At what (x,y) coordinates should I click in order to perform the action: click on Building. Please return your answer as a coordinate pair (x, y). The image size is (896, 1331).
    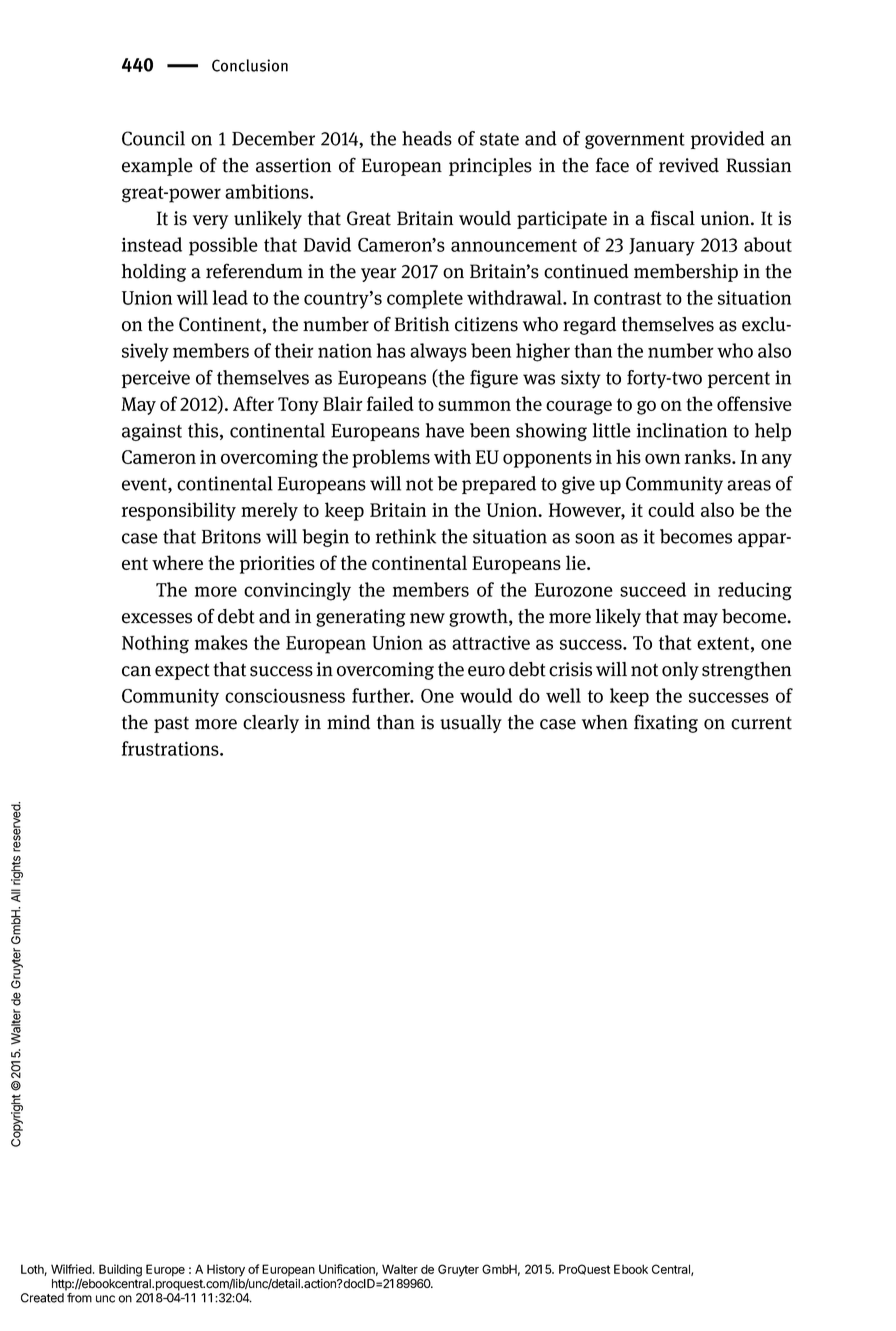
    Looking at the image, I should click on (120, 1270).
